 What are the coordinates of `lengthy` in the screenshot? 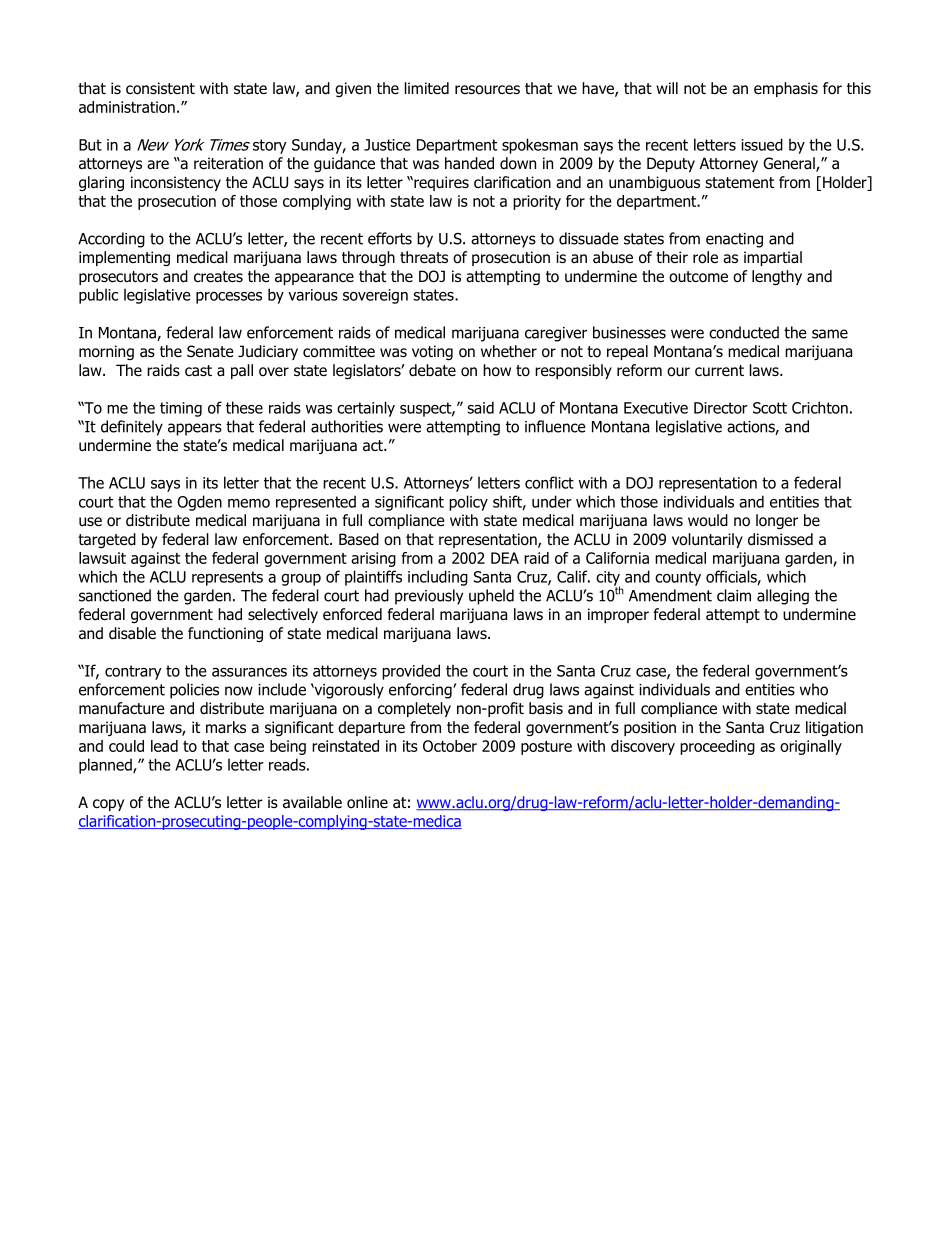 It's located at (777, 277).
